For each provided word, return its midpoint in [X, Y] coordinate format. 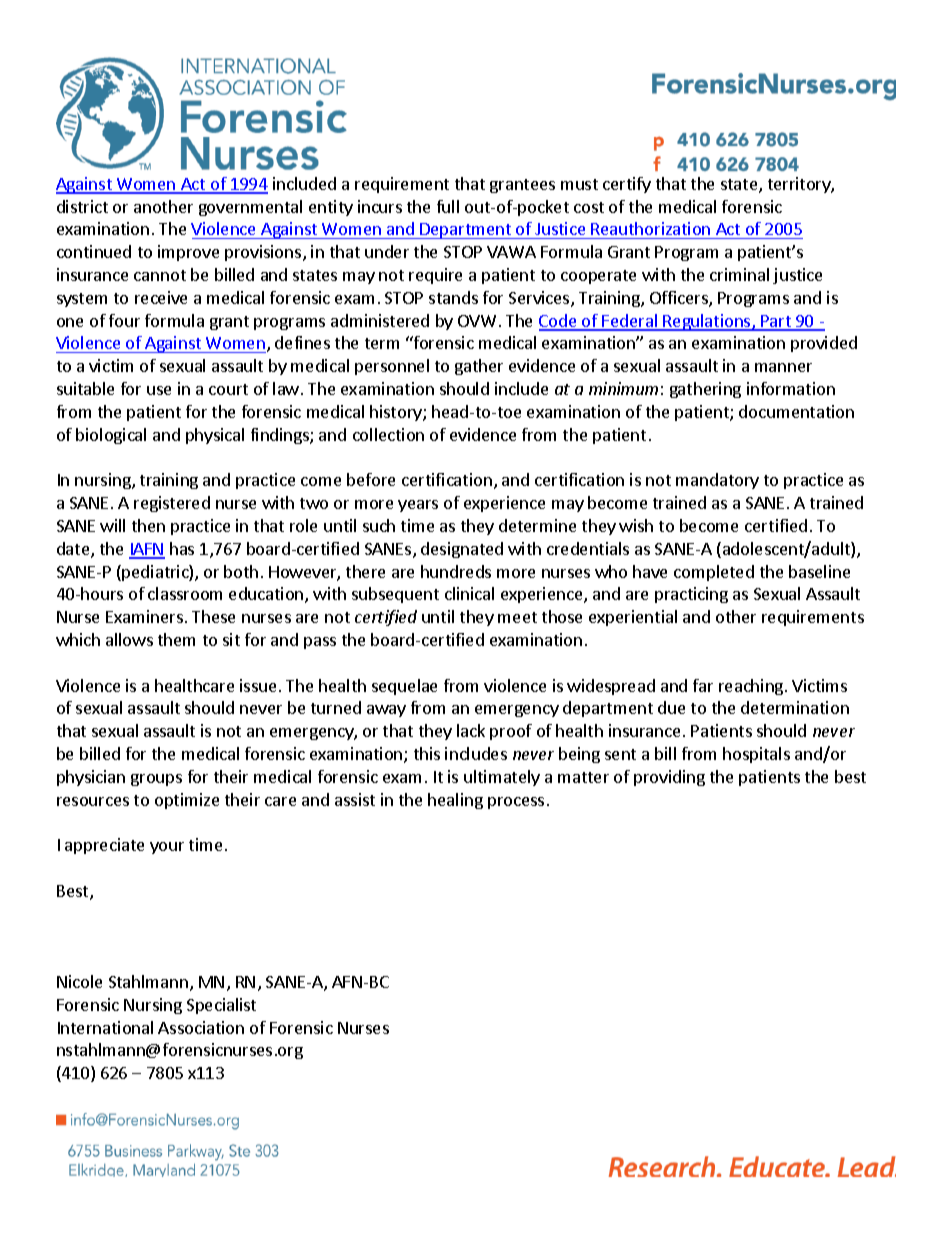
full [448, 206]
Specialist [221, 1006]
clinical [469, 593]
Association [201, 1027]
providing [669, 778]
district [82, 206]
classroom [185, 593]
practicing [691, 595]
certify [627, 185]
